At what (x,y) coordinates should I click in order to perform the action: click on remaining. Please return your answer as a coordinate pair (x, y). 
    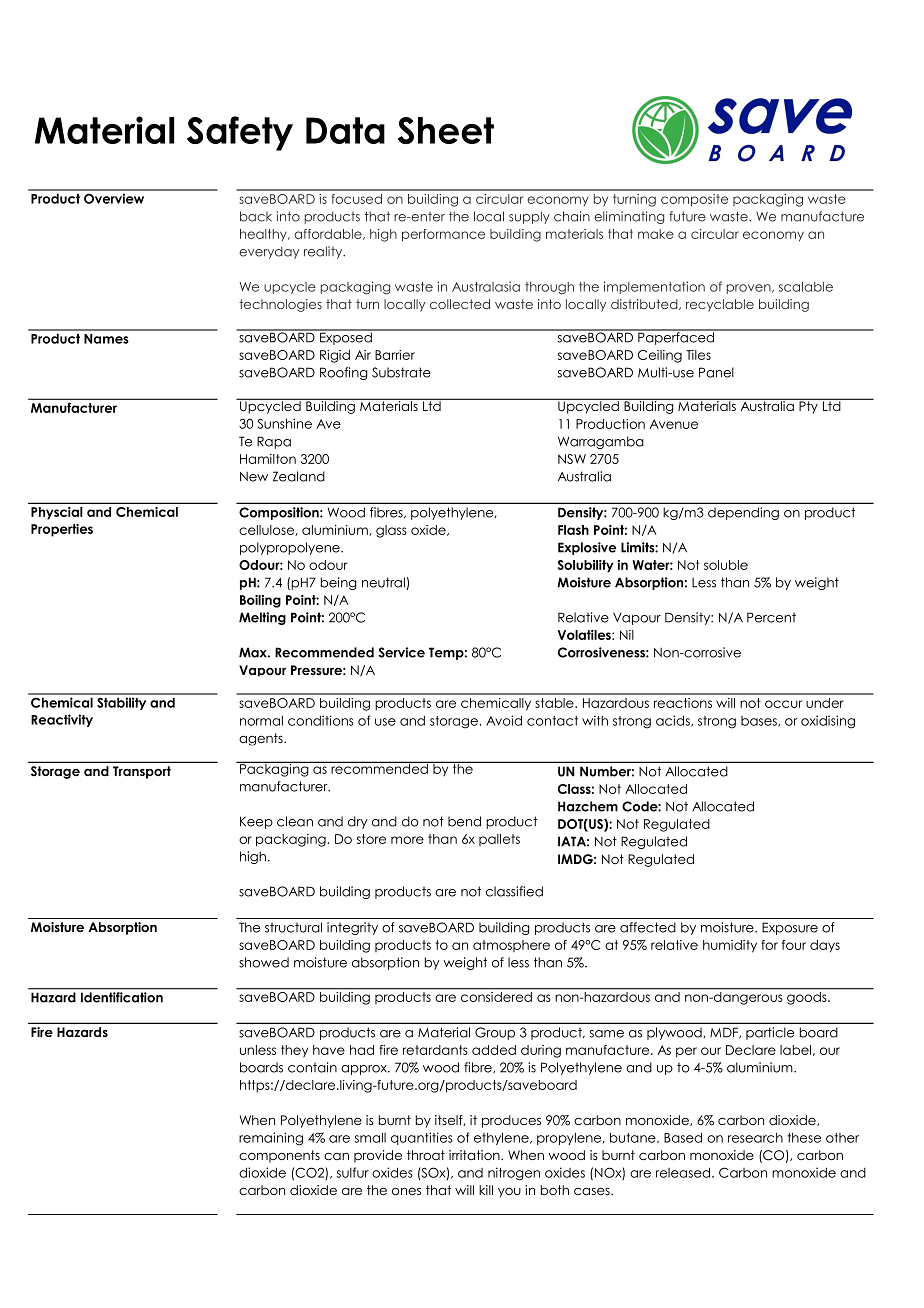
    Looking at the image, I should click on (271, 1139).
